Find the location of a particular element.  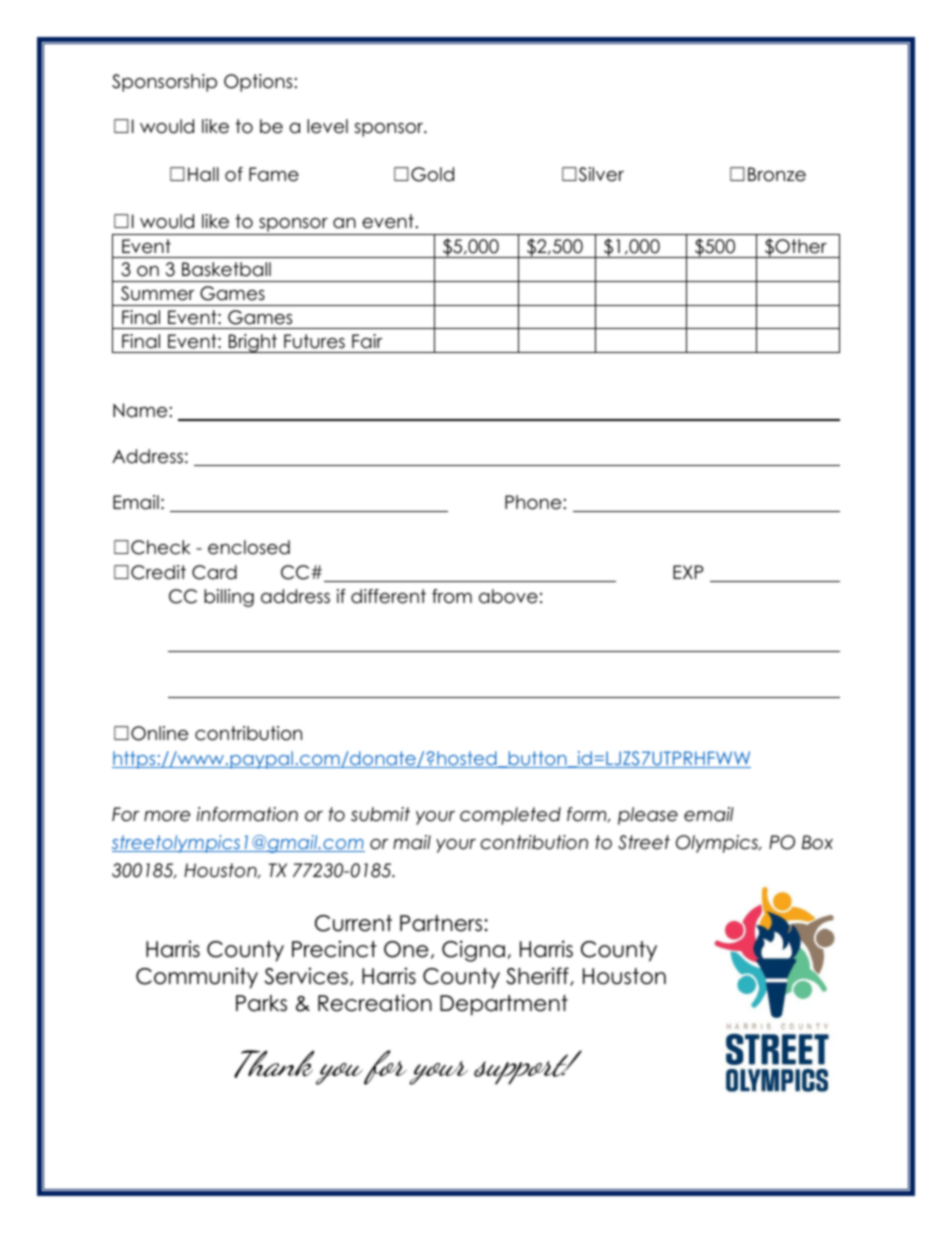

EXP is located at coordinates (688, 572).
